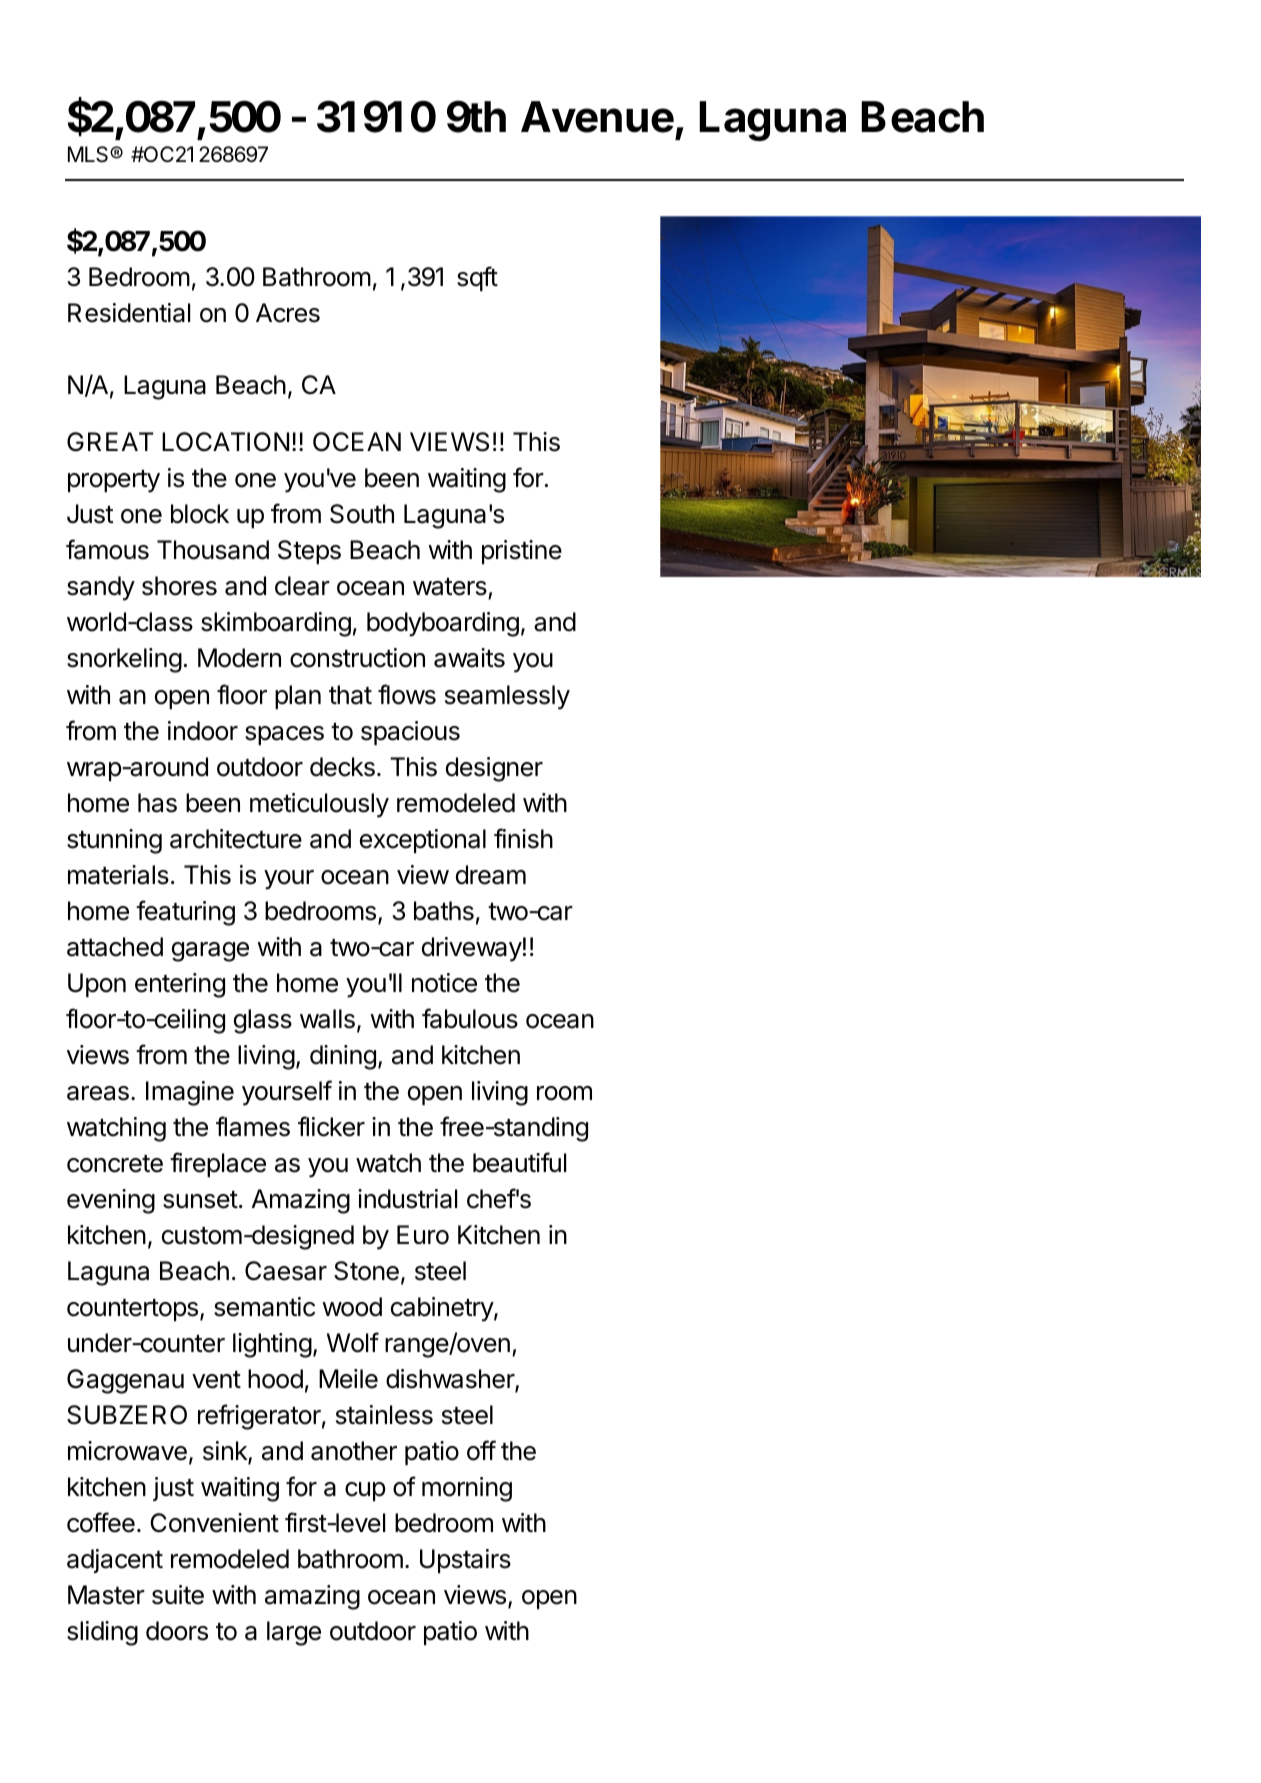 This page has width=1261, height=1783. Describe the element at coordinates (331, 1126) in the page. I see `flicker` at that location.
